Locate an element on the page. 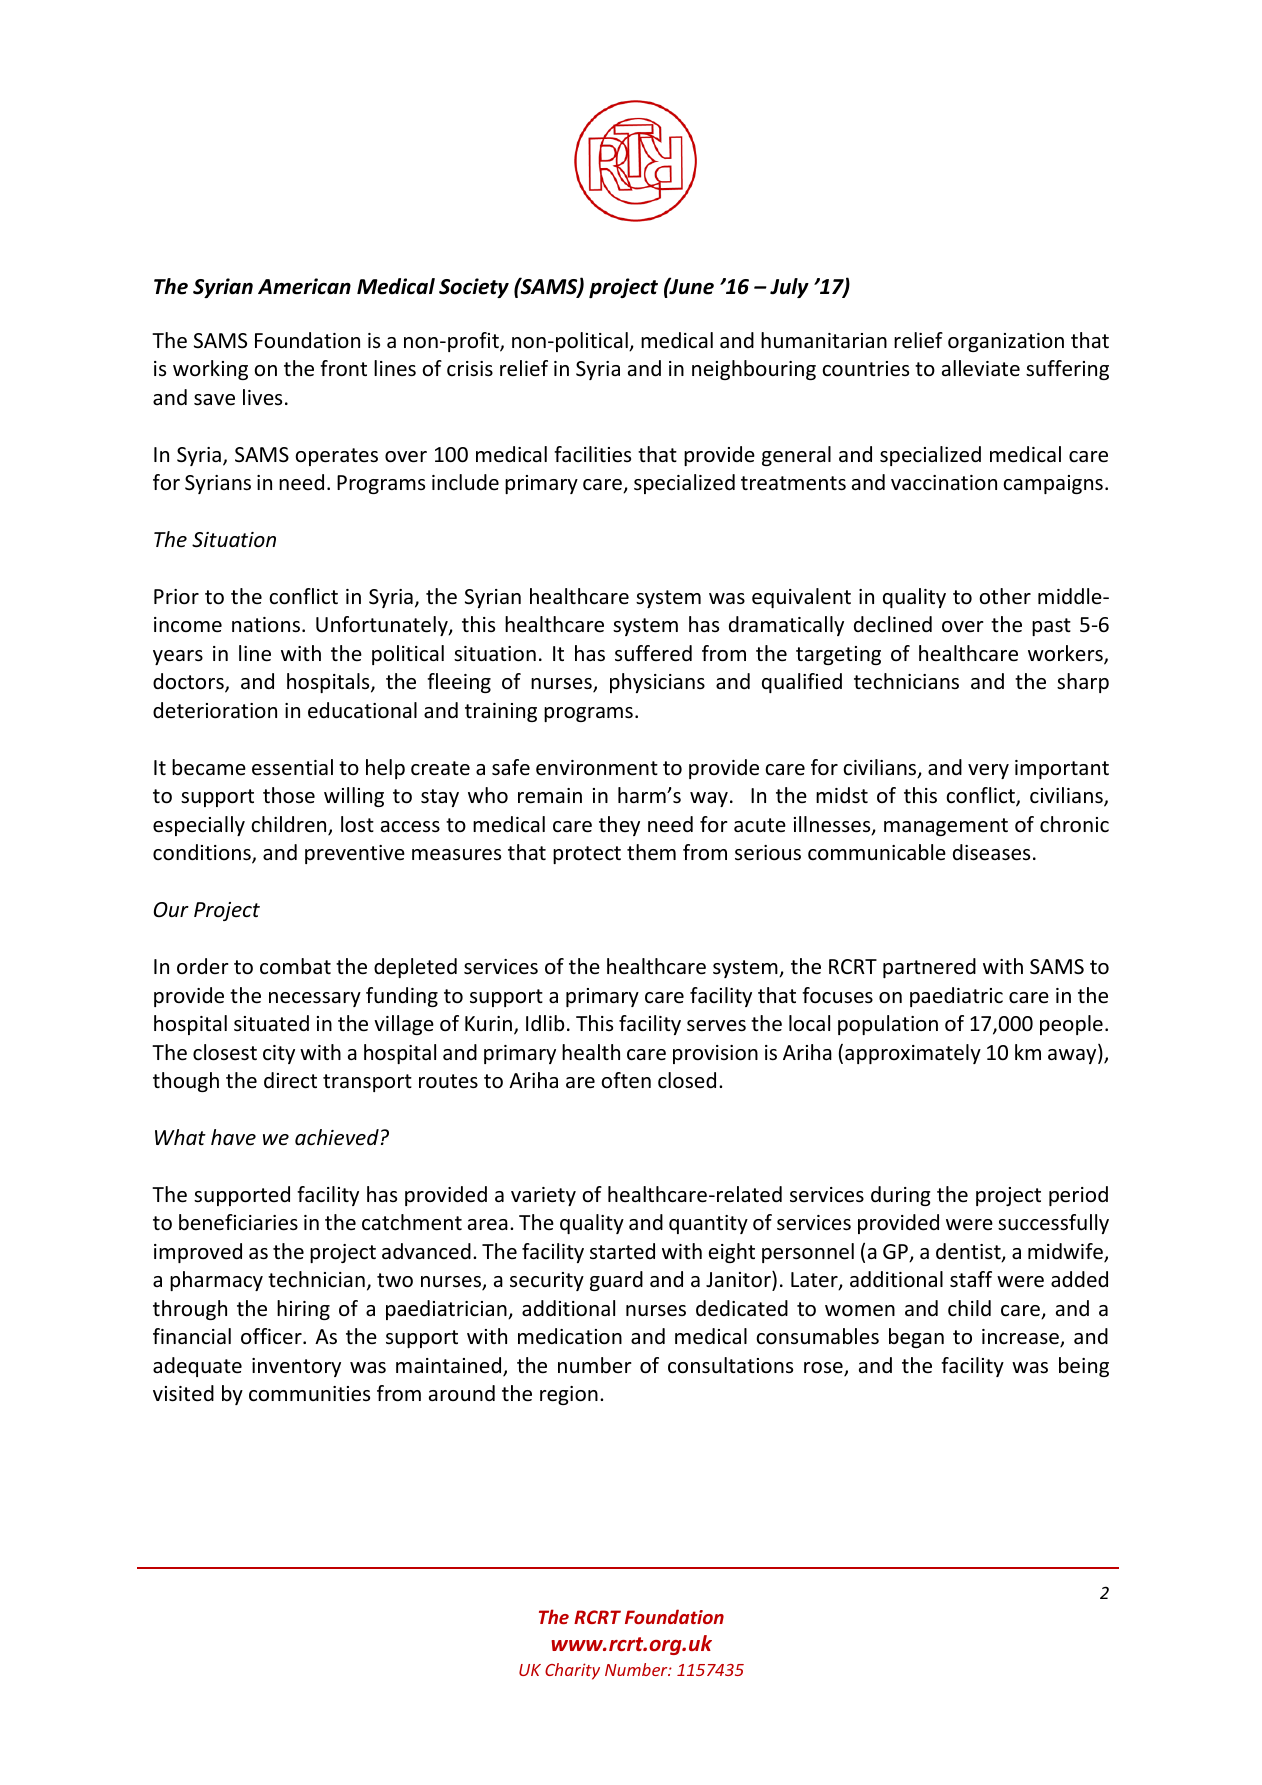 This page has width=1262, height=1785. being is located at coordinates (1084, 1367).
